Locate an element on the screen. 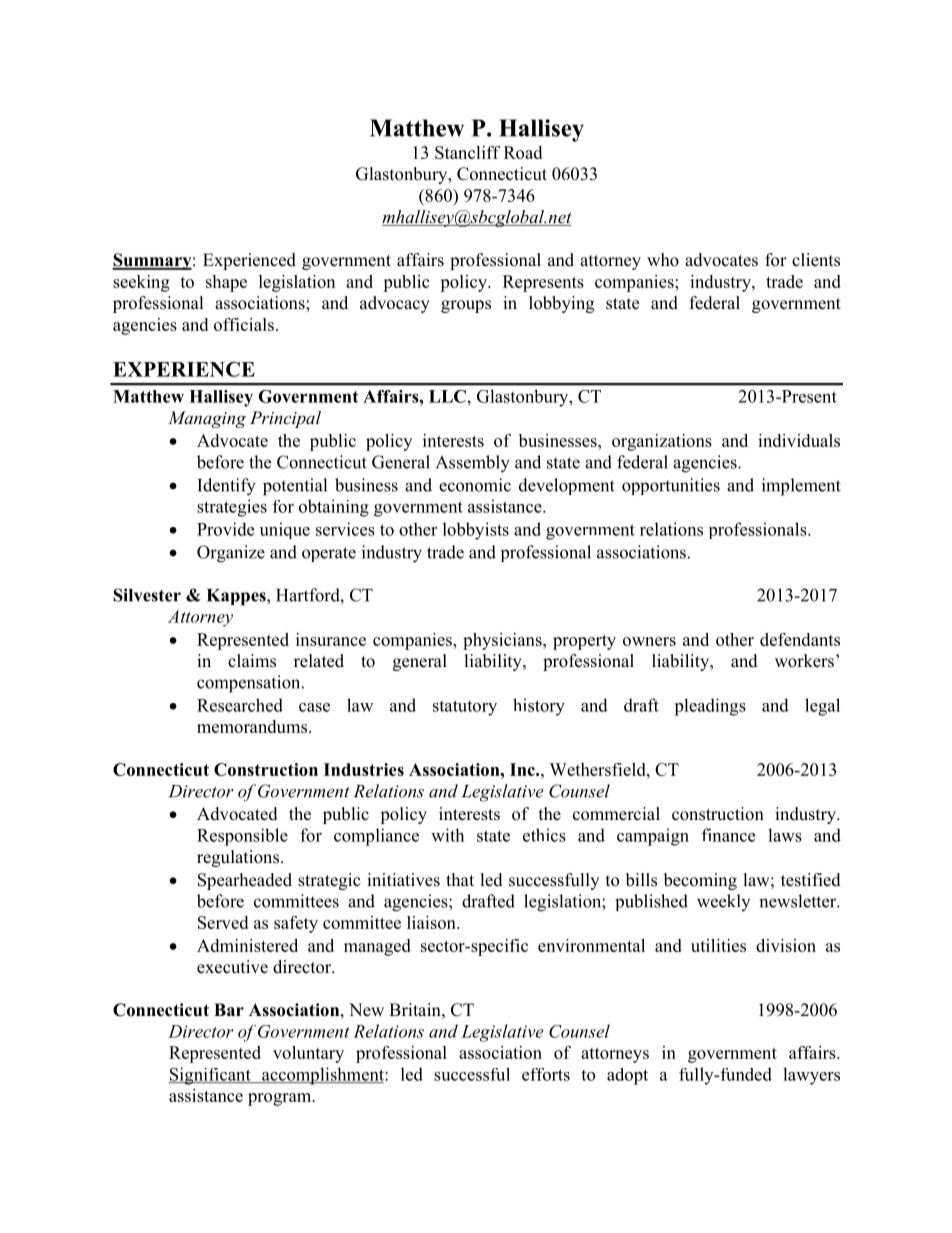 This screenshot has height=1233, width=952. efforts is located at coordinates (546, 1074).
